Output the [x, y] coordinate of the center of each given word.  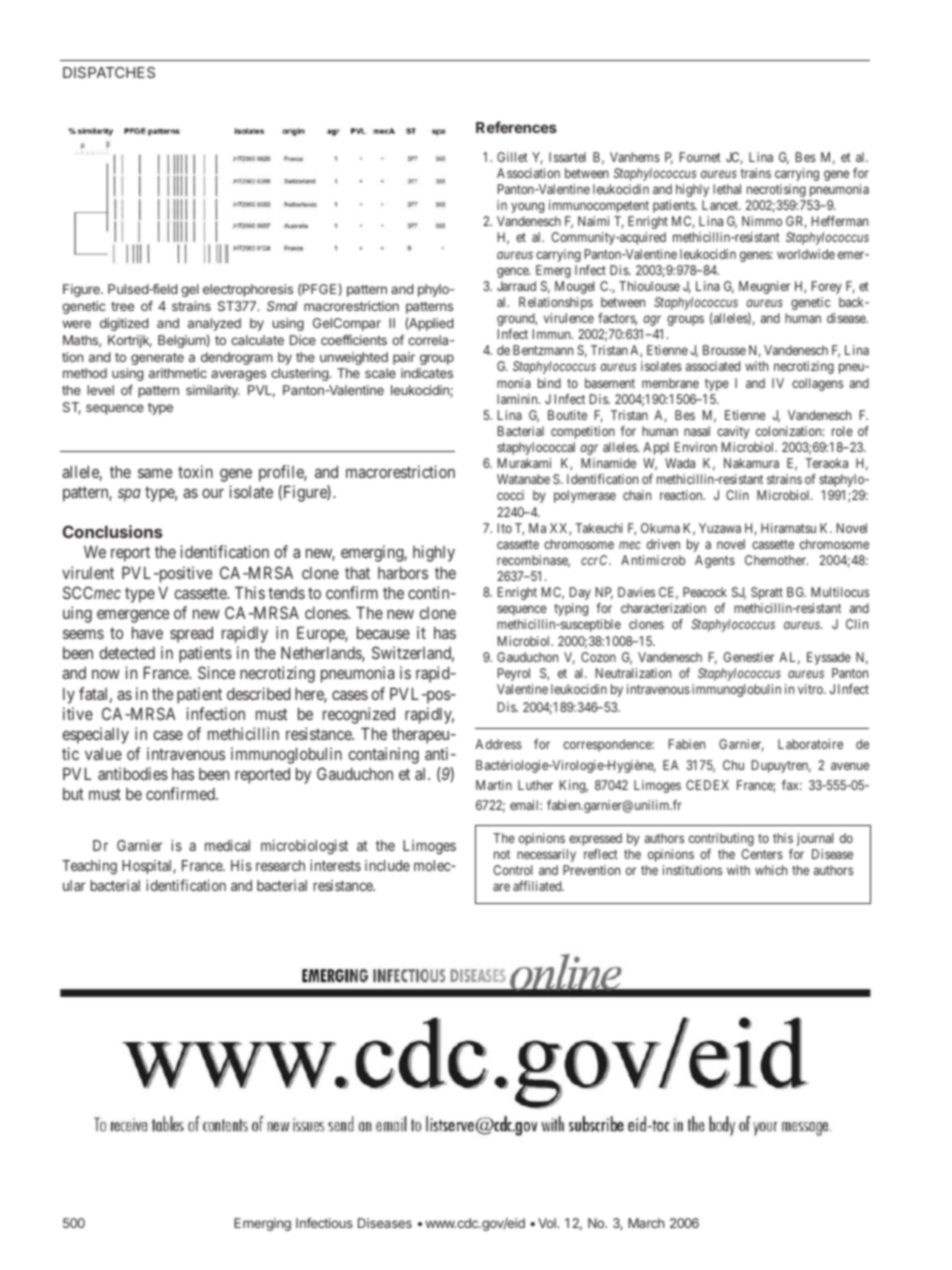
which [771, 870]
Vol [548, 1223]
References [516, 127]
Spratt [767, 593]
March [646, 1223]
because [383, 632]
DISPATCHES [109, 72]
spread [191, 634]
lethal [727, 189]
